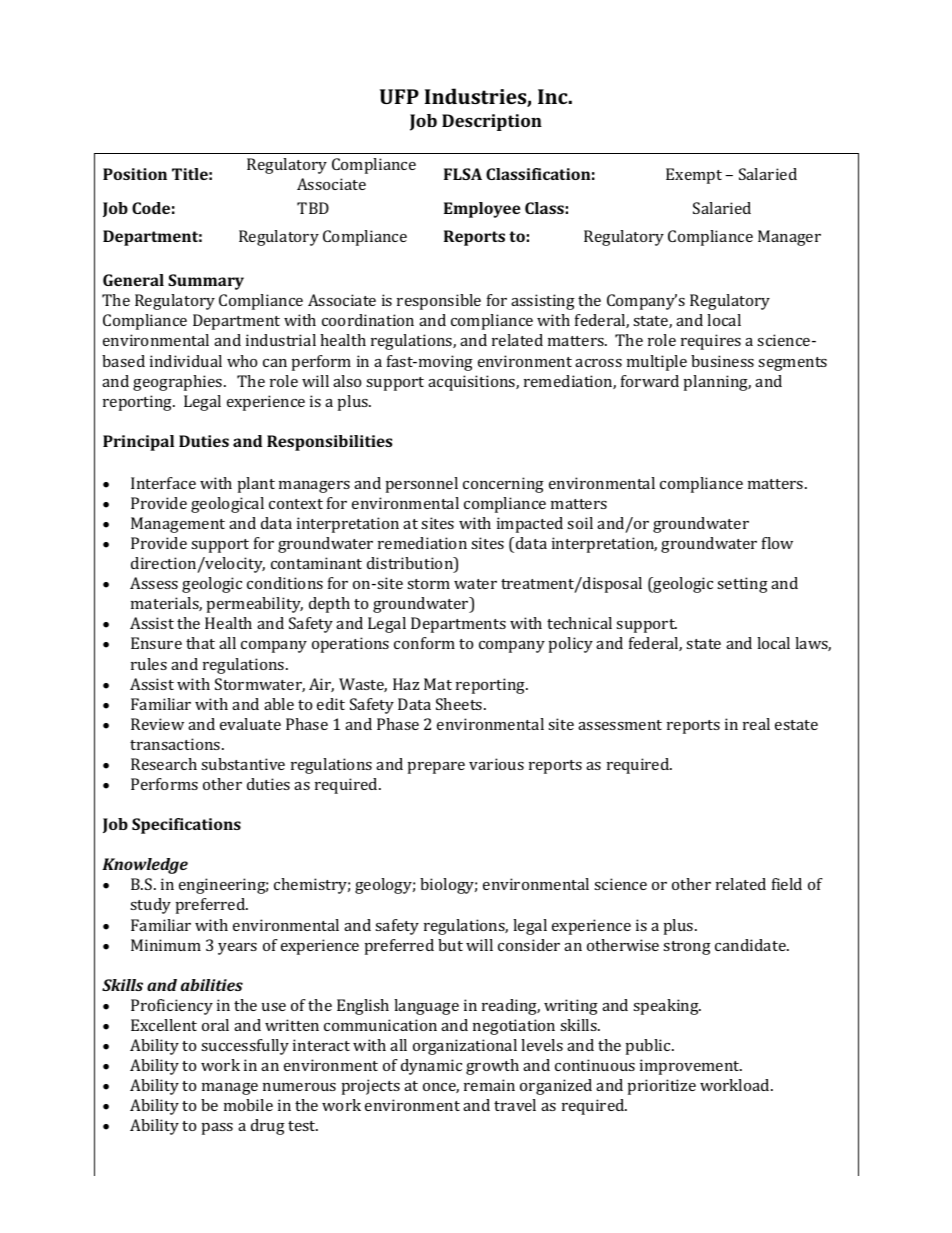 The image size is (952, 1233). Describe the element at coordinates (256, 485) in the image. I see `plant` at that location.
